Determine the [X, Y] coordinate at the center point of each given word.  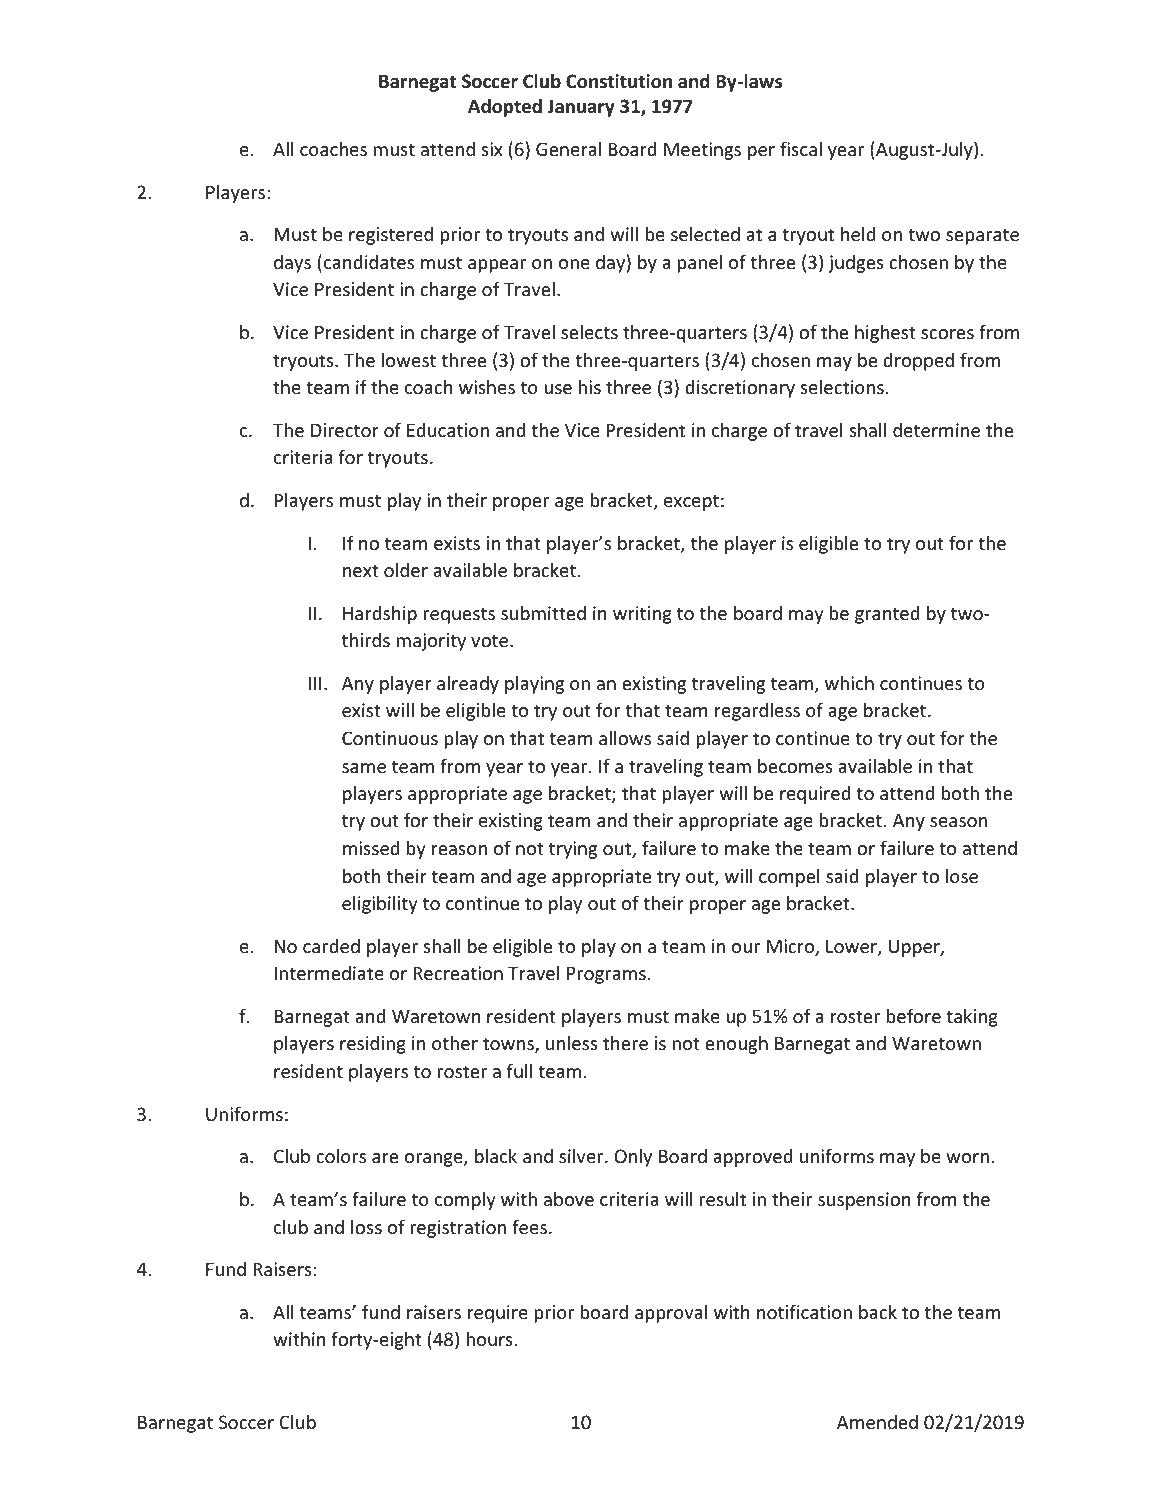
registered [391, 236]
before [914, 1015]
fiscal [801, 148]
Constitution [619, 81]
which [849, 682]
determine [936, 430]
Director [345, 430]
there [625, 1042]
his [590, 386]
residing [373, 1045]
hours [490, 1338]
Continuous [390, 738]
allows [625, 737]
